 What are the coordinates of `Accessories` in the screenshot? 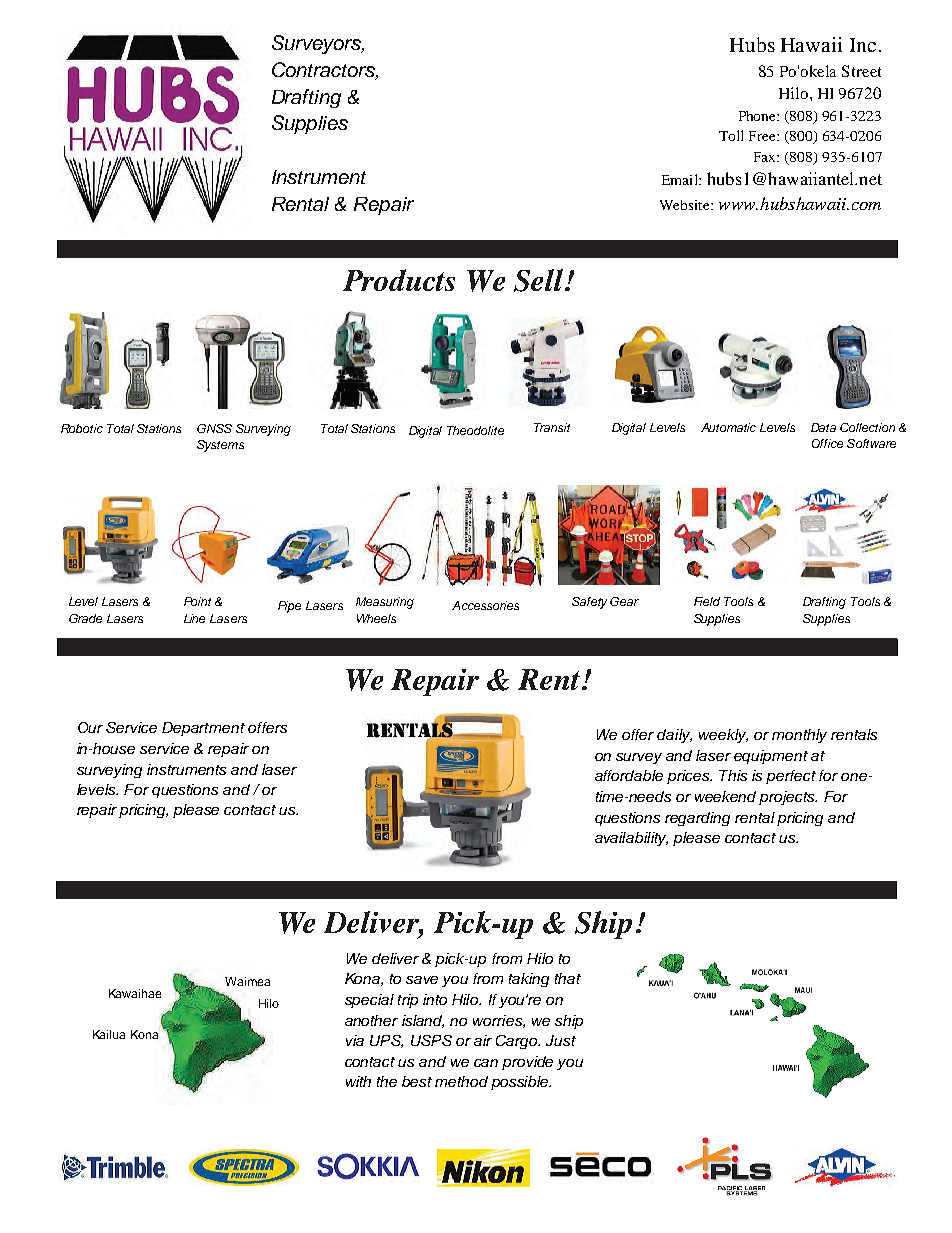 It's located at (485, 605).
